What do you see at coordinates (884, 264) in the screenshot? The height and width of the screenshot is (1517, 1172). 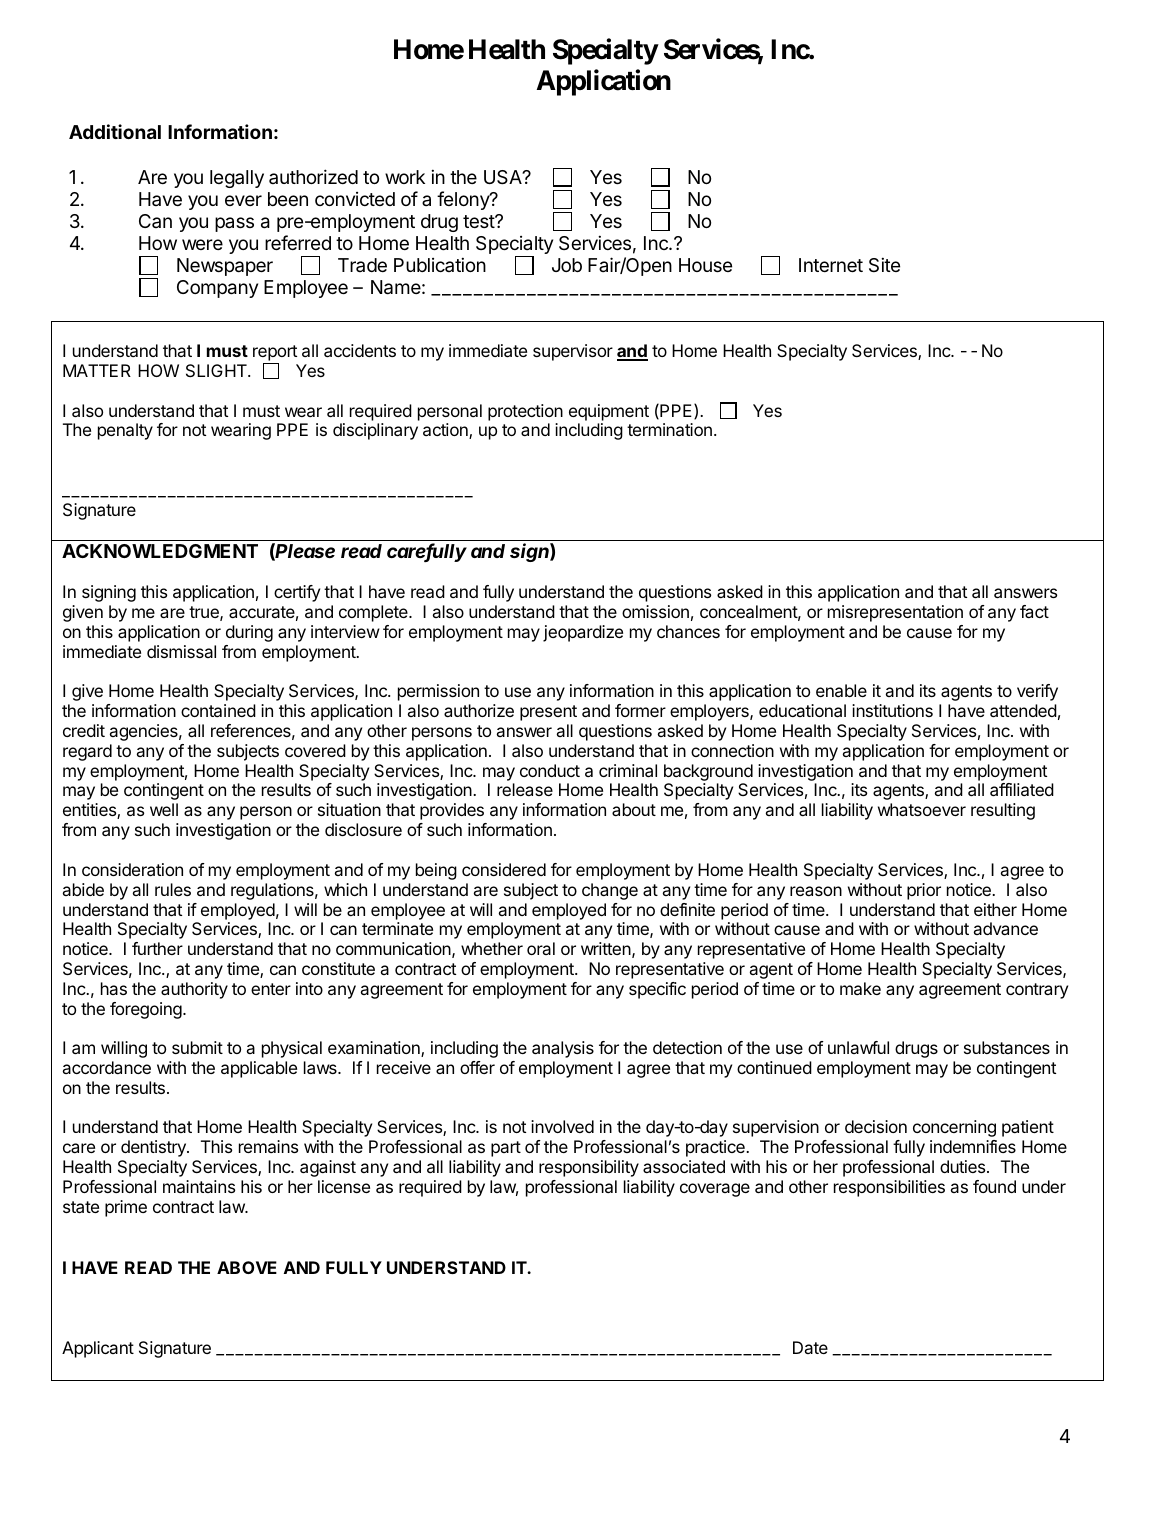 I see `Site` at bounding box center [884, 264].
